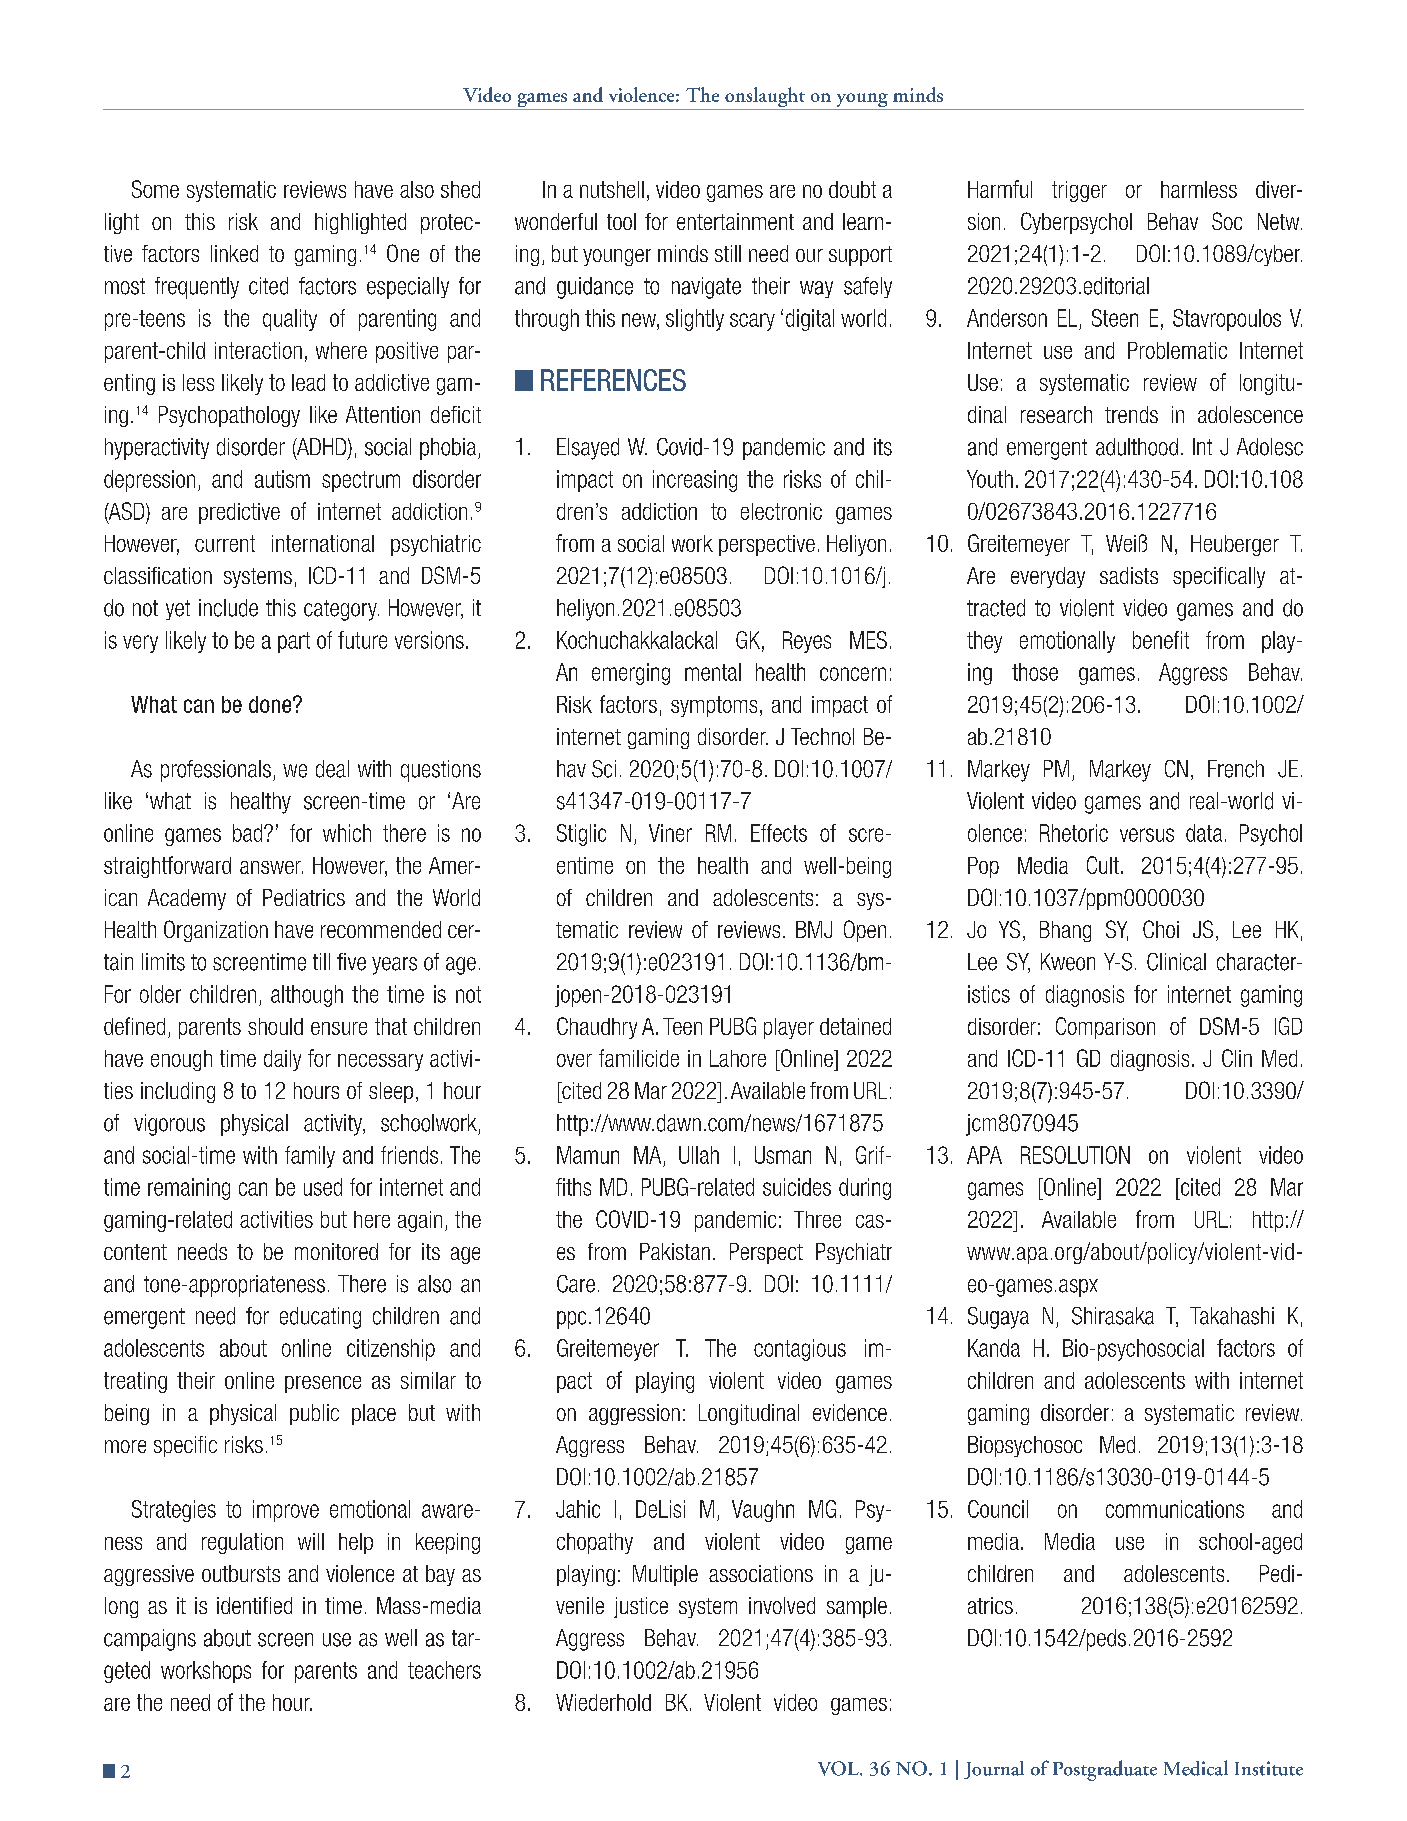 Image resolution: width=1407 pixels, height=1821 pixels. What do you see at coordinates (782, 1605) in the document?
I see `involved` at bounding box center [782, 1605].
